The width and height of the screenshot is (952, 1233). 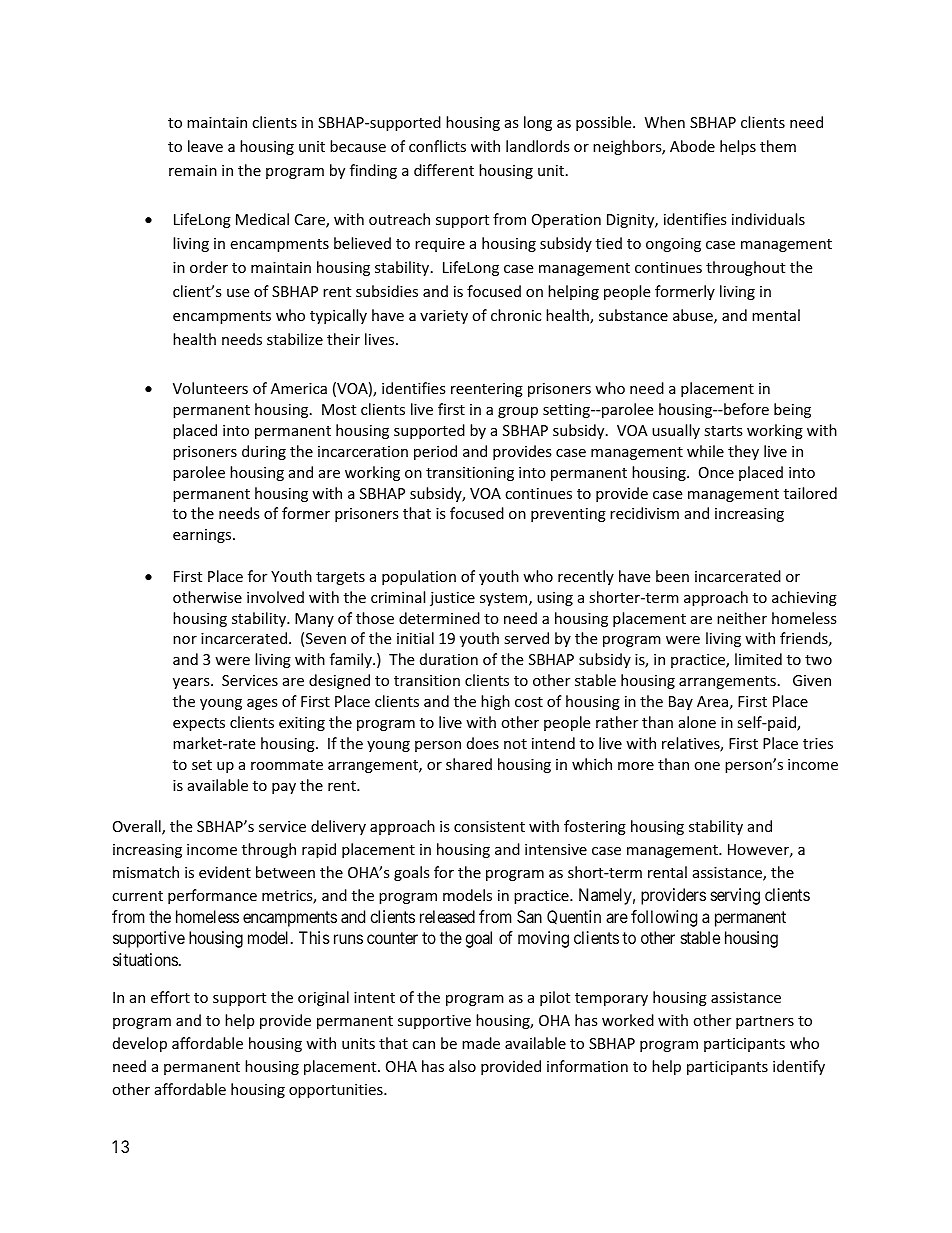 I want to click on partners, so click(x=765, y=1022).
